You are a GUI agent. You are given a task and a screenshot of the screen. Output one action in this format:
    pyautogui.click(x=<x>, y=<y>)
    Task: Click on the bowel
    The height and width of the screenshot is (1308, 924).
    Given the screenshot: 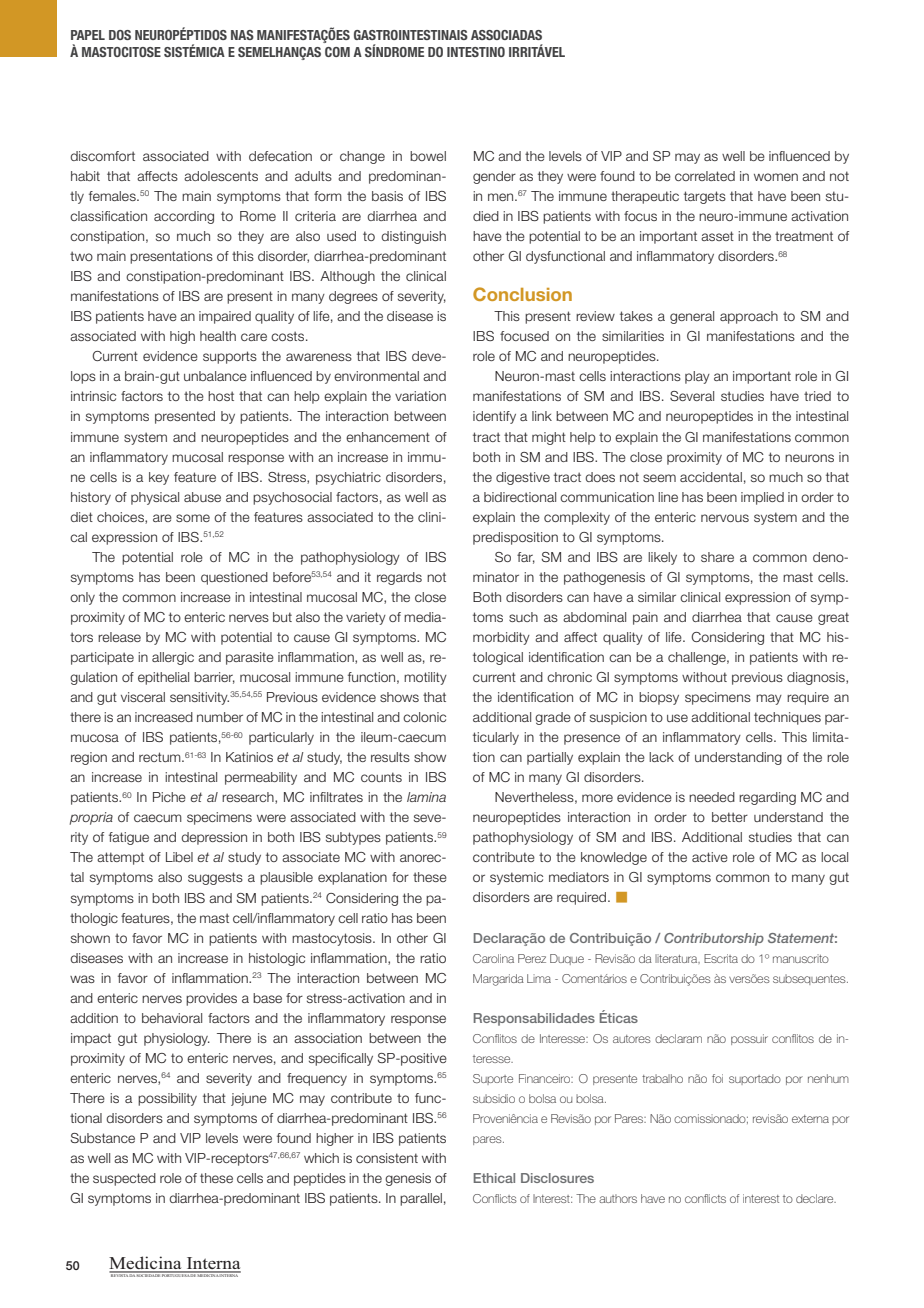 What is the action you would take?
    pyautogui.click(x=428, y=156)
